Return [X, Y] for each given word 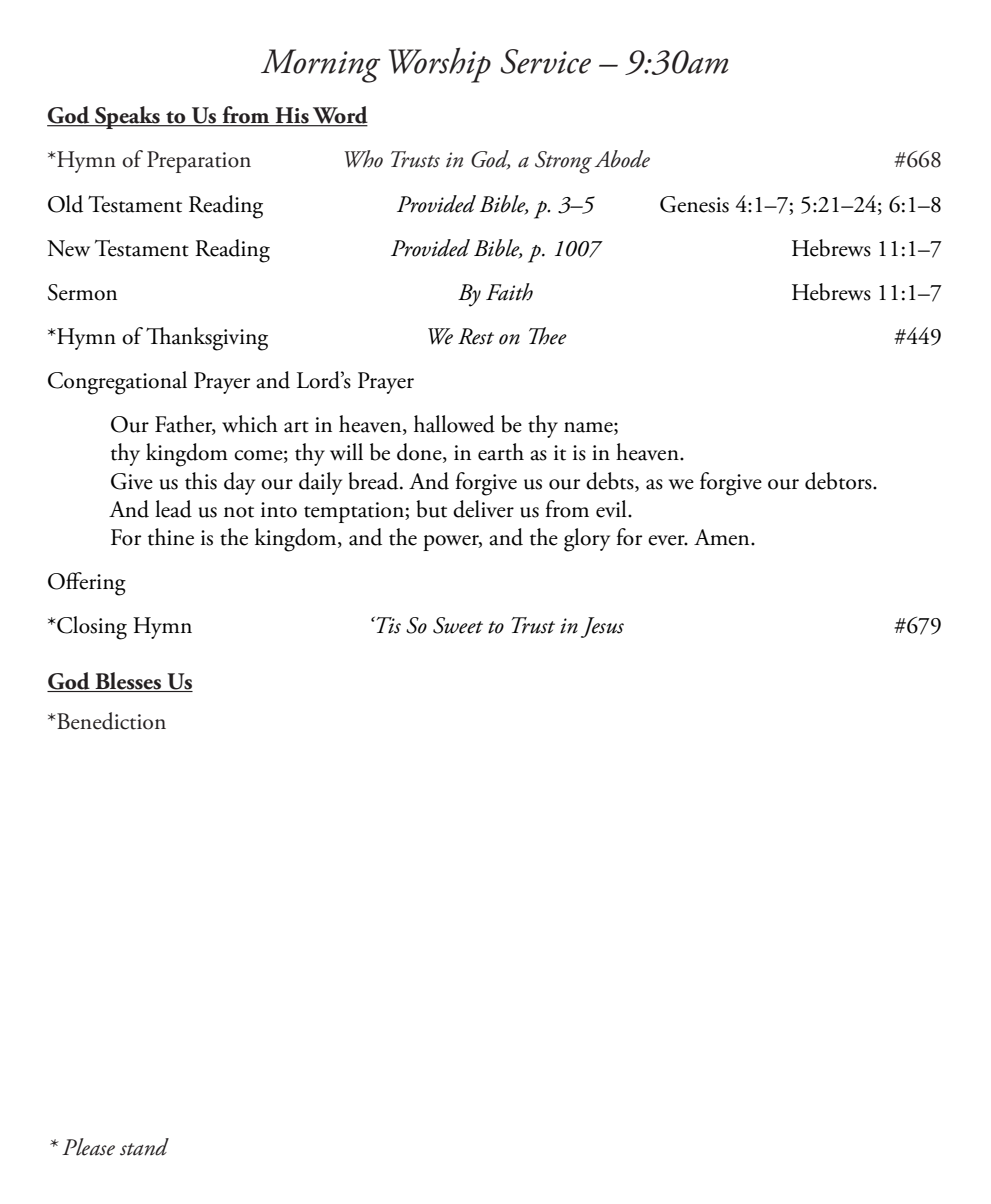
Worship [440, 65]
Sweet [458, 625]
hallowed [454, 424]
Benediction [111, 721]
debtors [839, 481]
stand [144, 1147]
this [201, 481]
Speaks [127, 117]
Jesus [602, 627]
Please [88, 1147]
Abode [622, 159]
